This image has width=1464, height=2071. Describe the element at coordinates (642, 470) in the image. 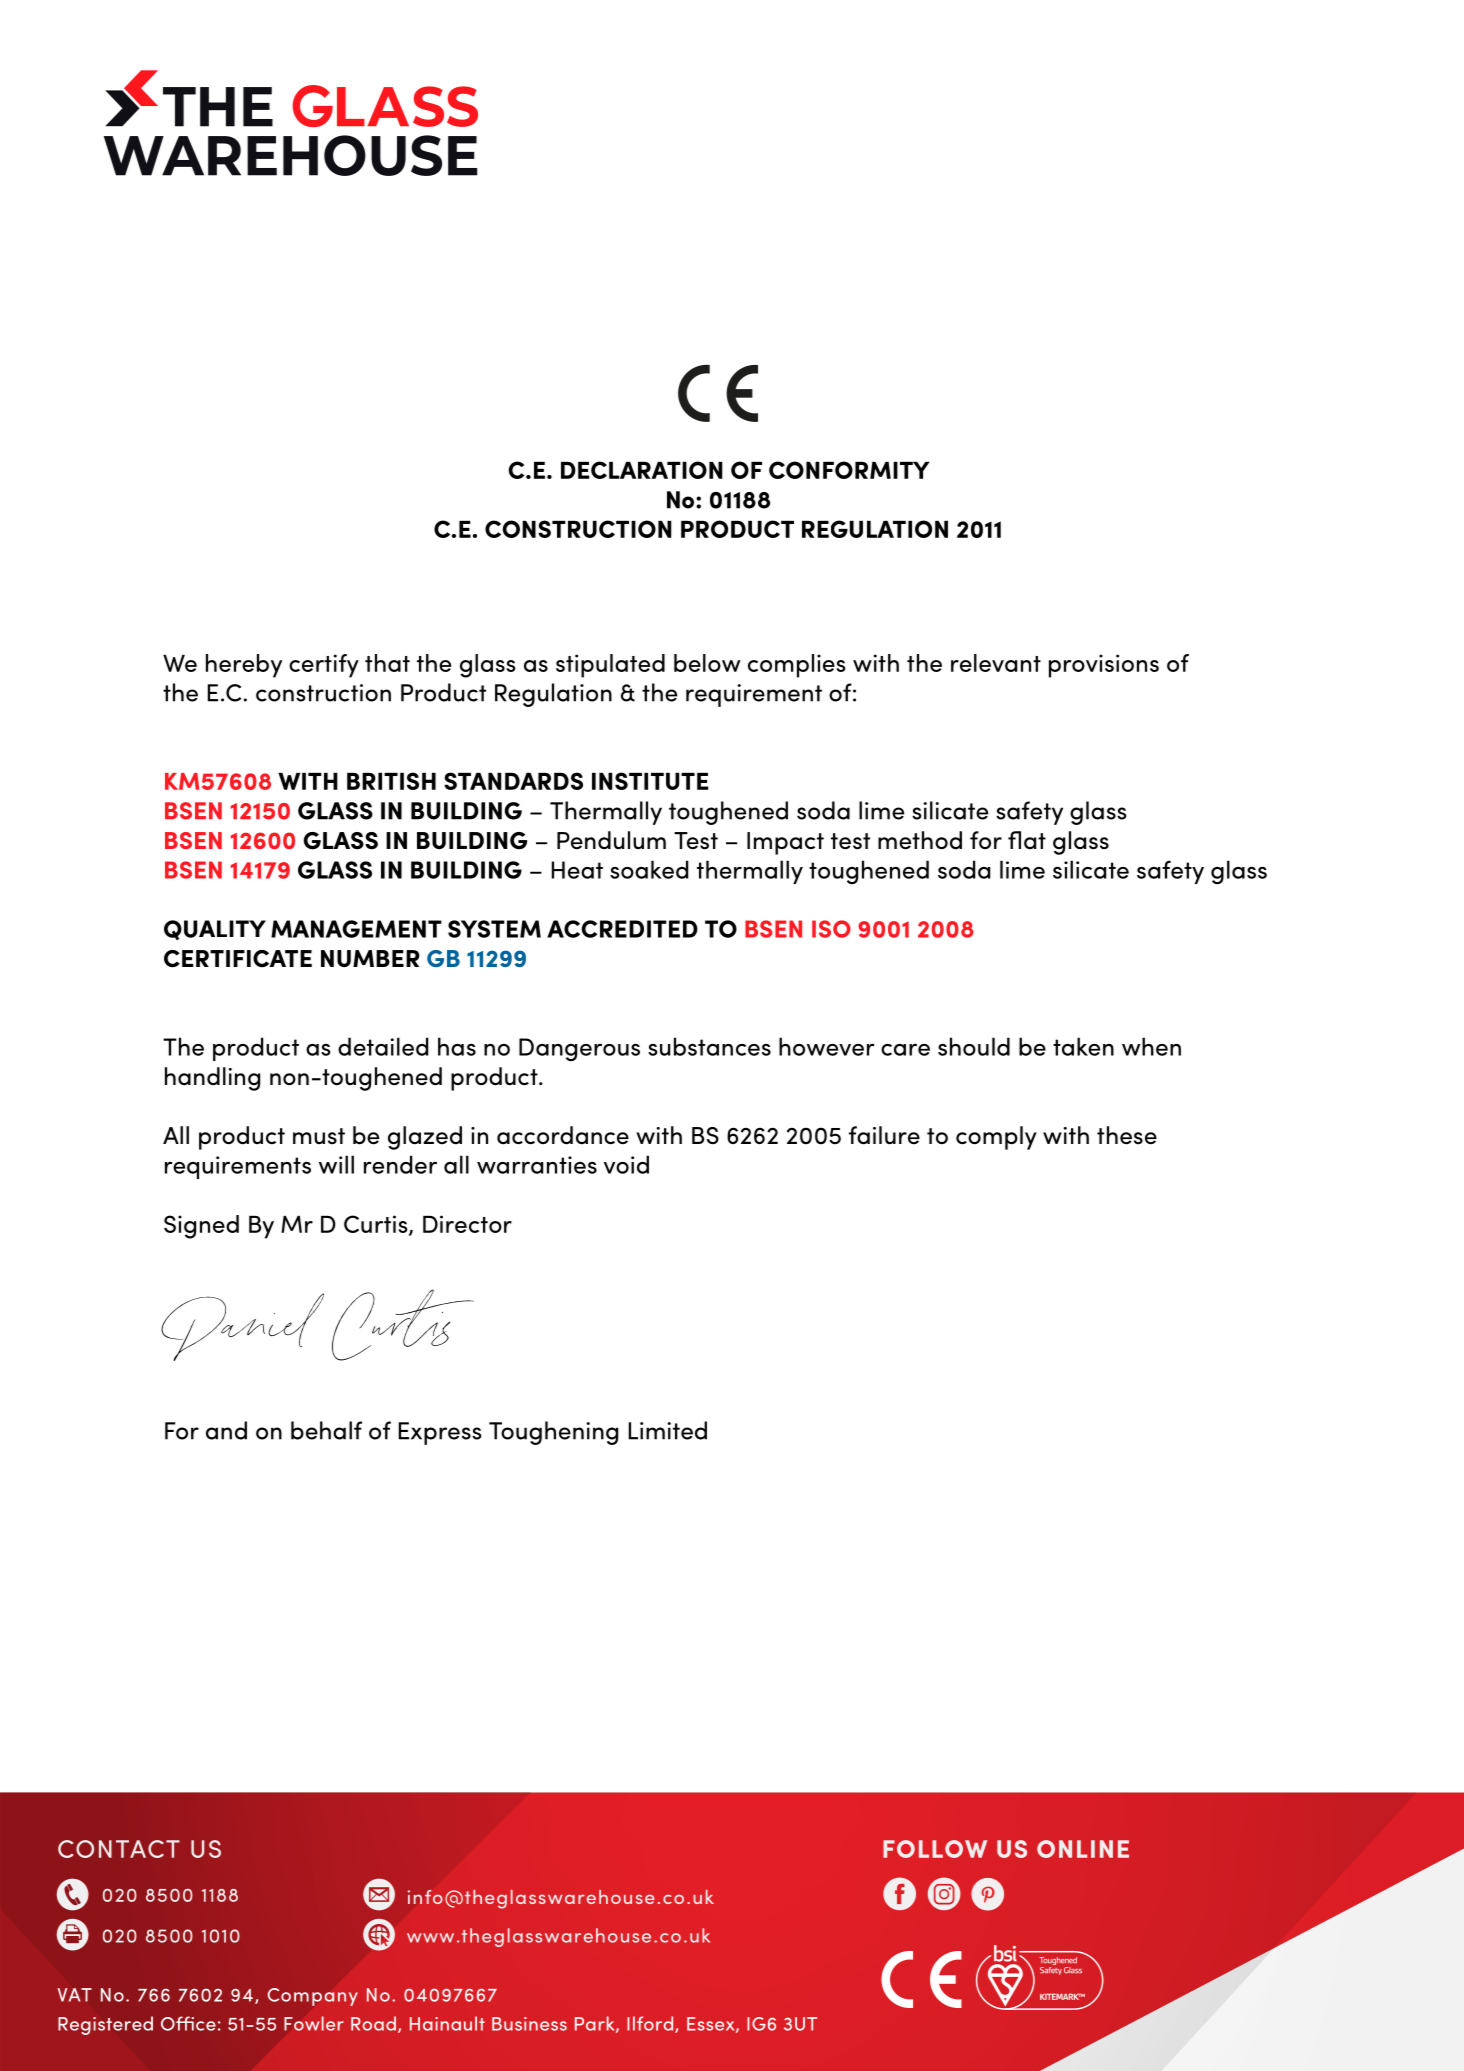

I see `DECLARATION` at that location.
